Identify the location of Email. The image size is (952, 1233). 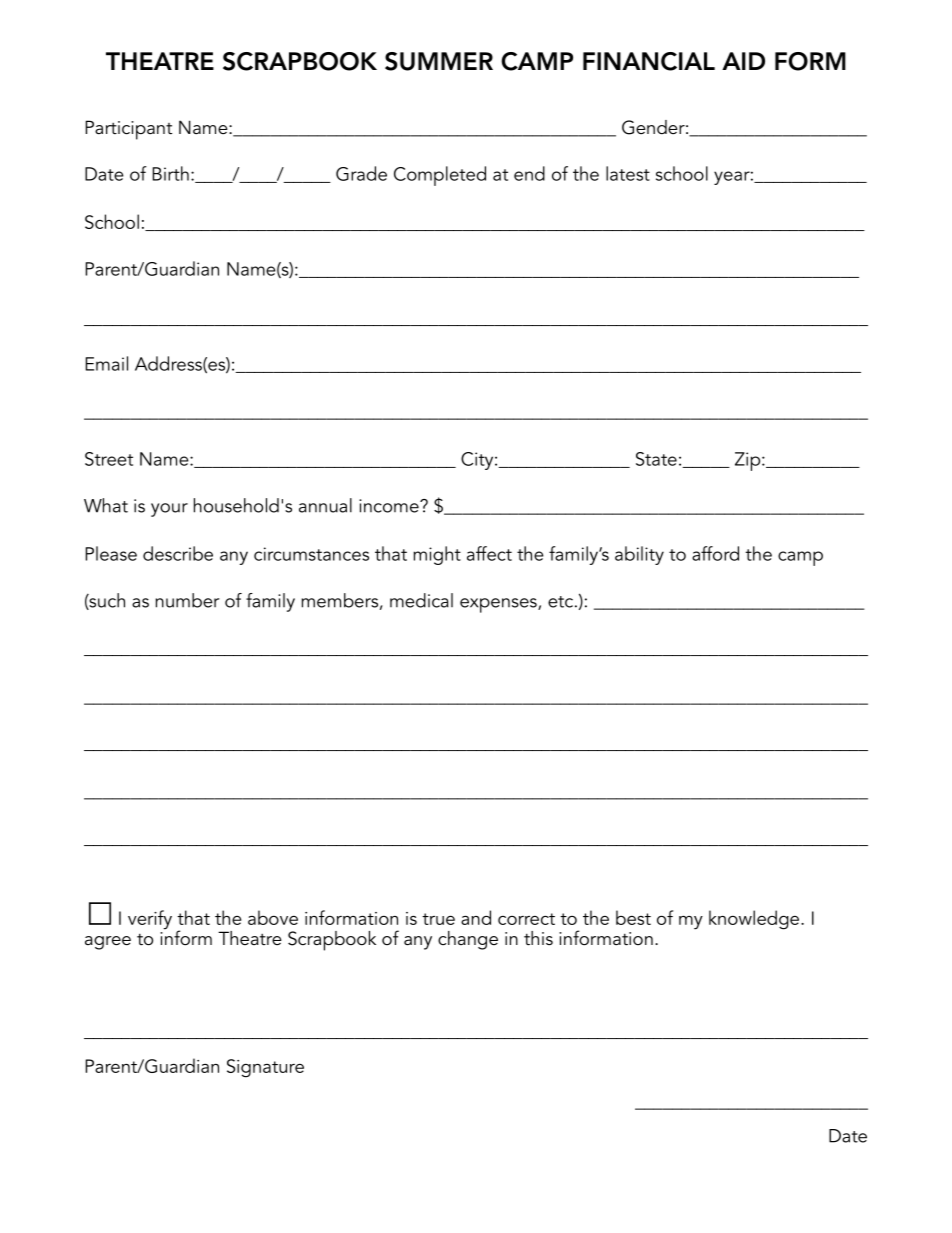
(106, 363).
